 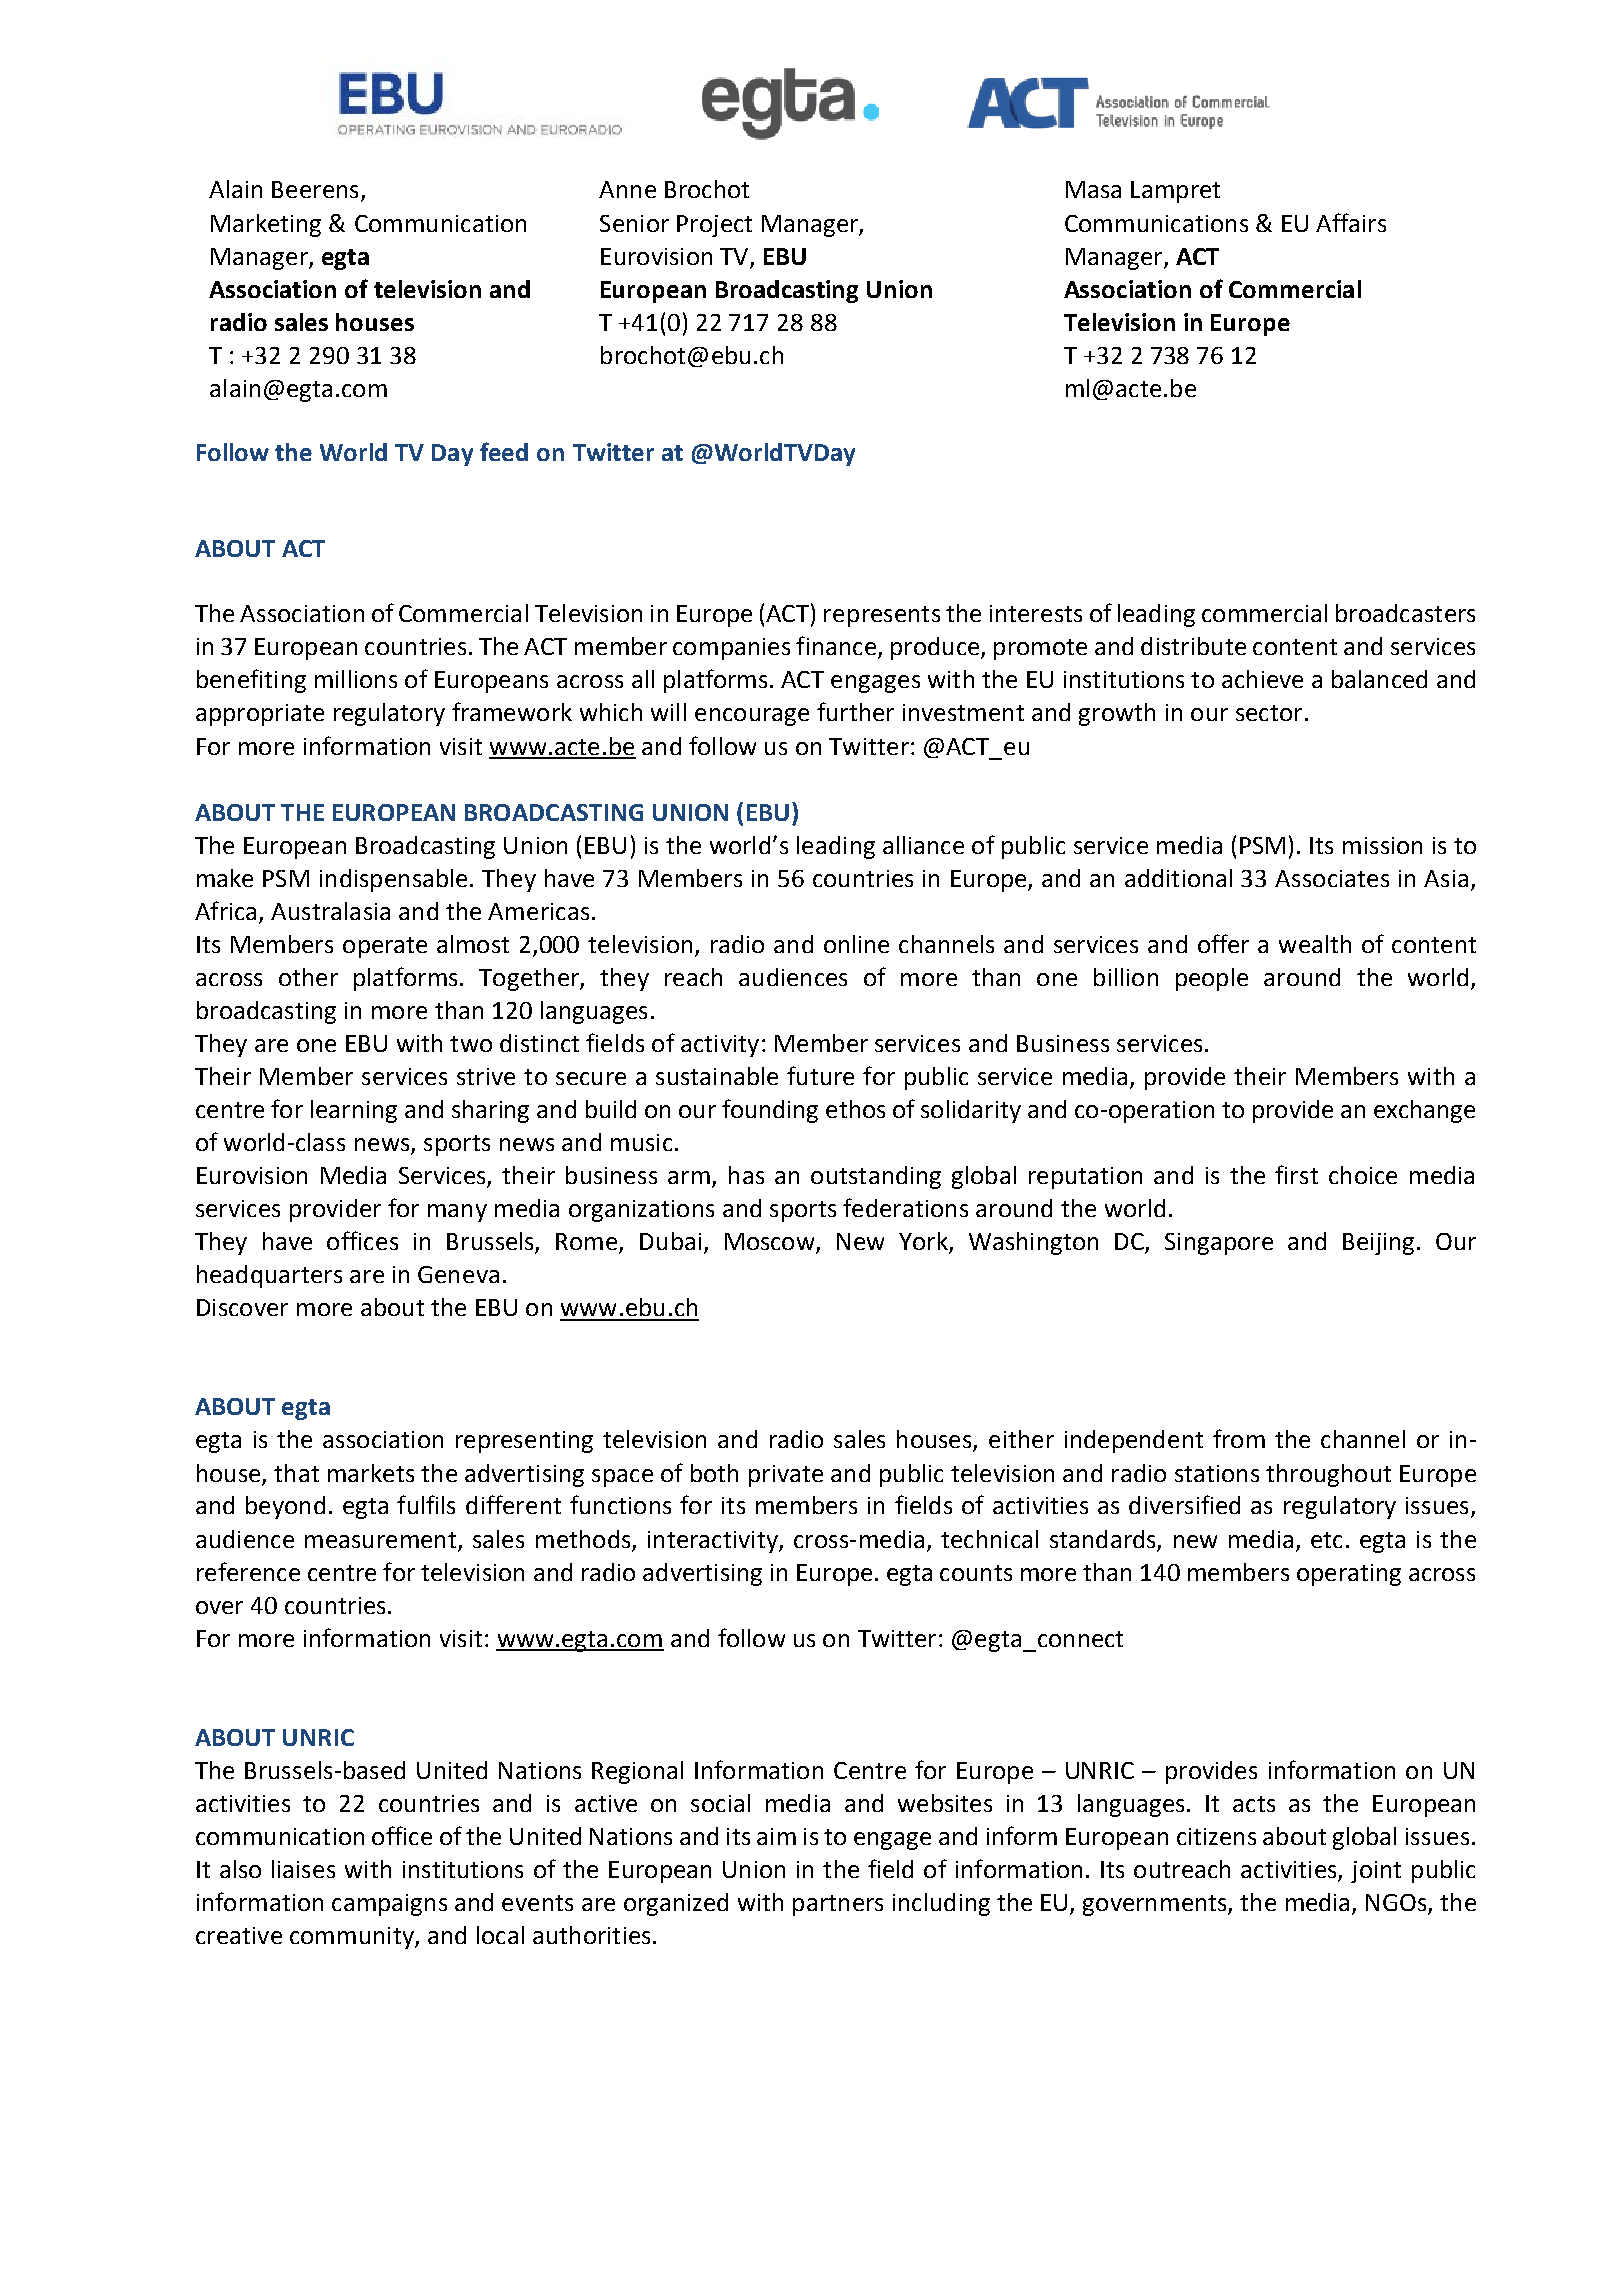 I want to click on people, so click(x=1212, y=979).
